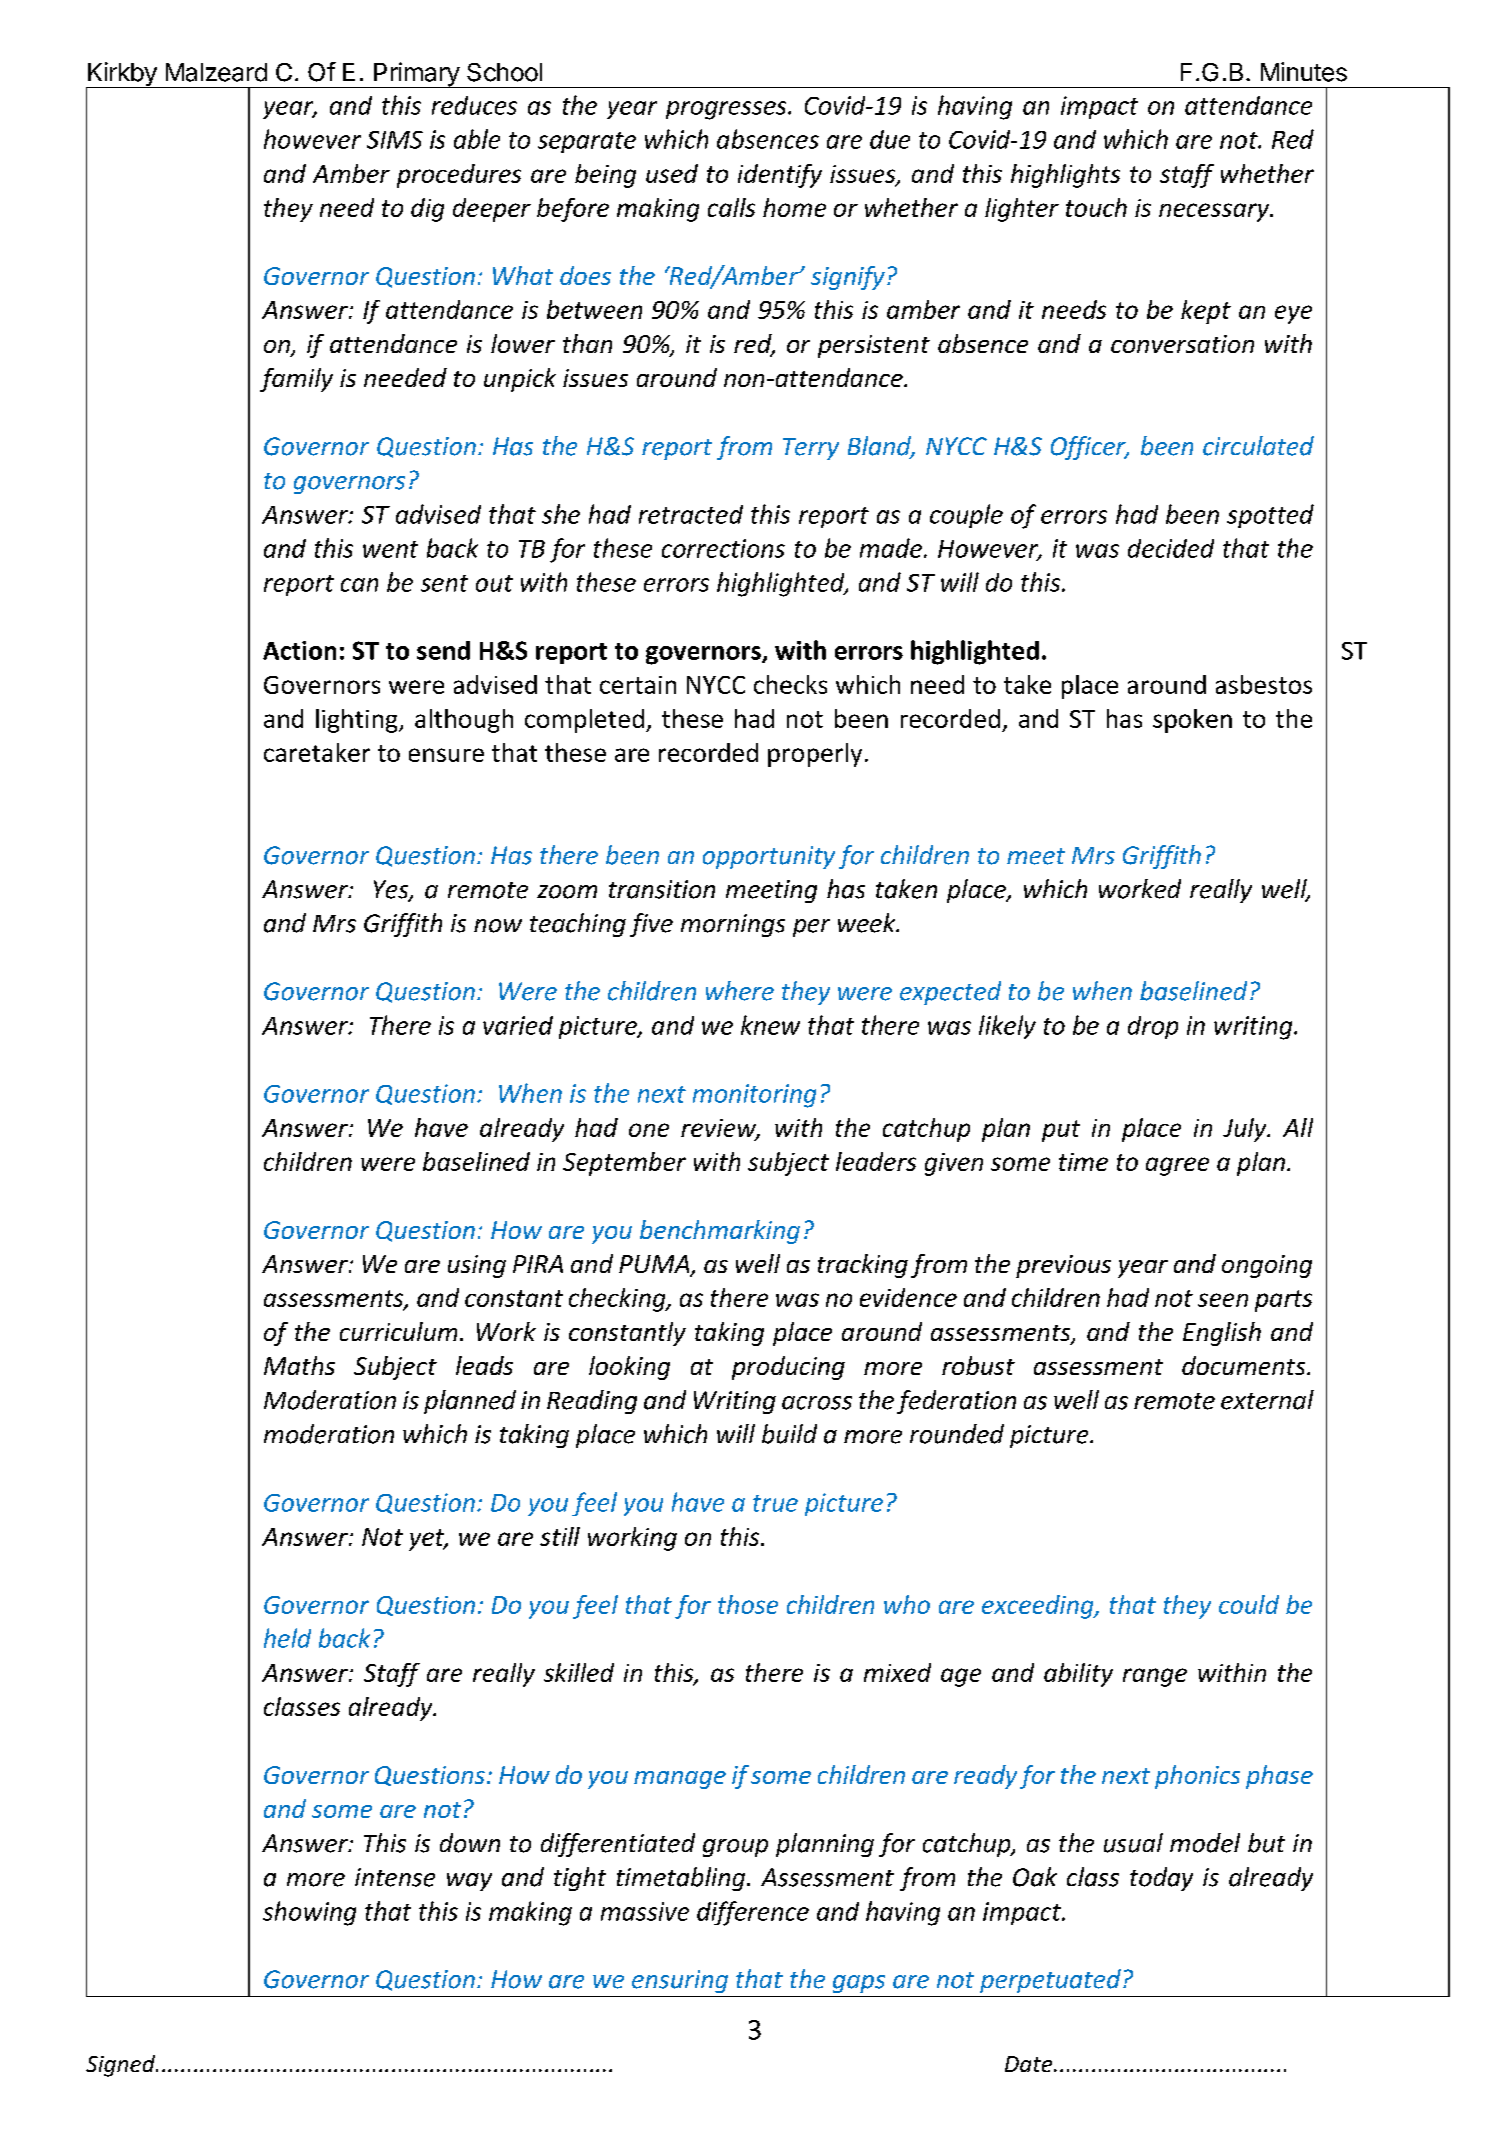 This screenshot has height=2136, width=1510. I want to click on properly, so click(815, 755).
